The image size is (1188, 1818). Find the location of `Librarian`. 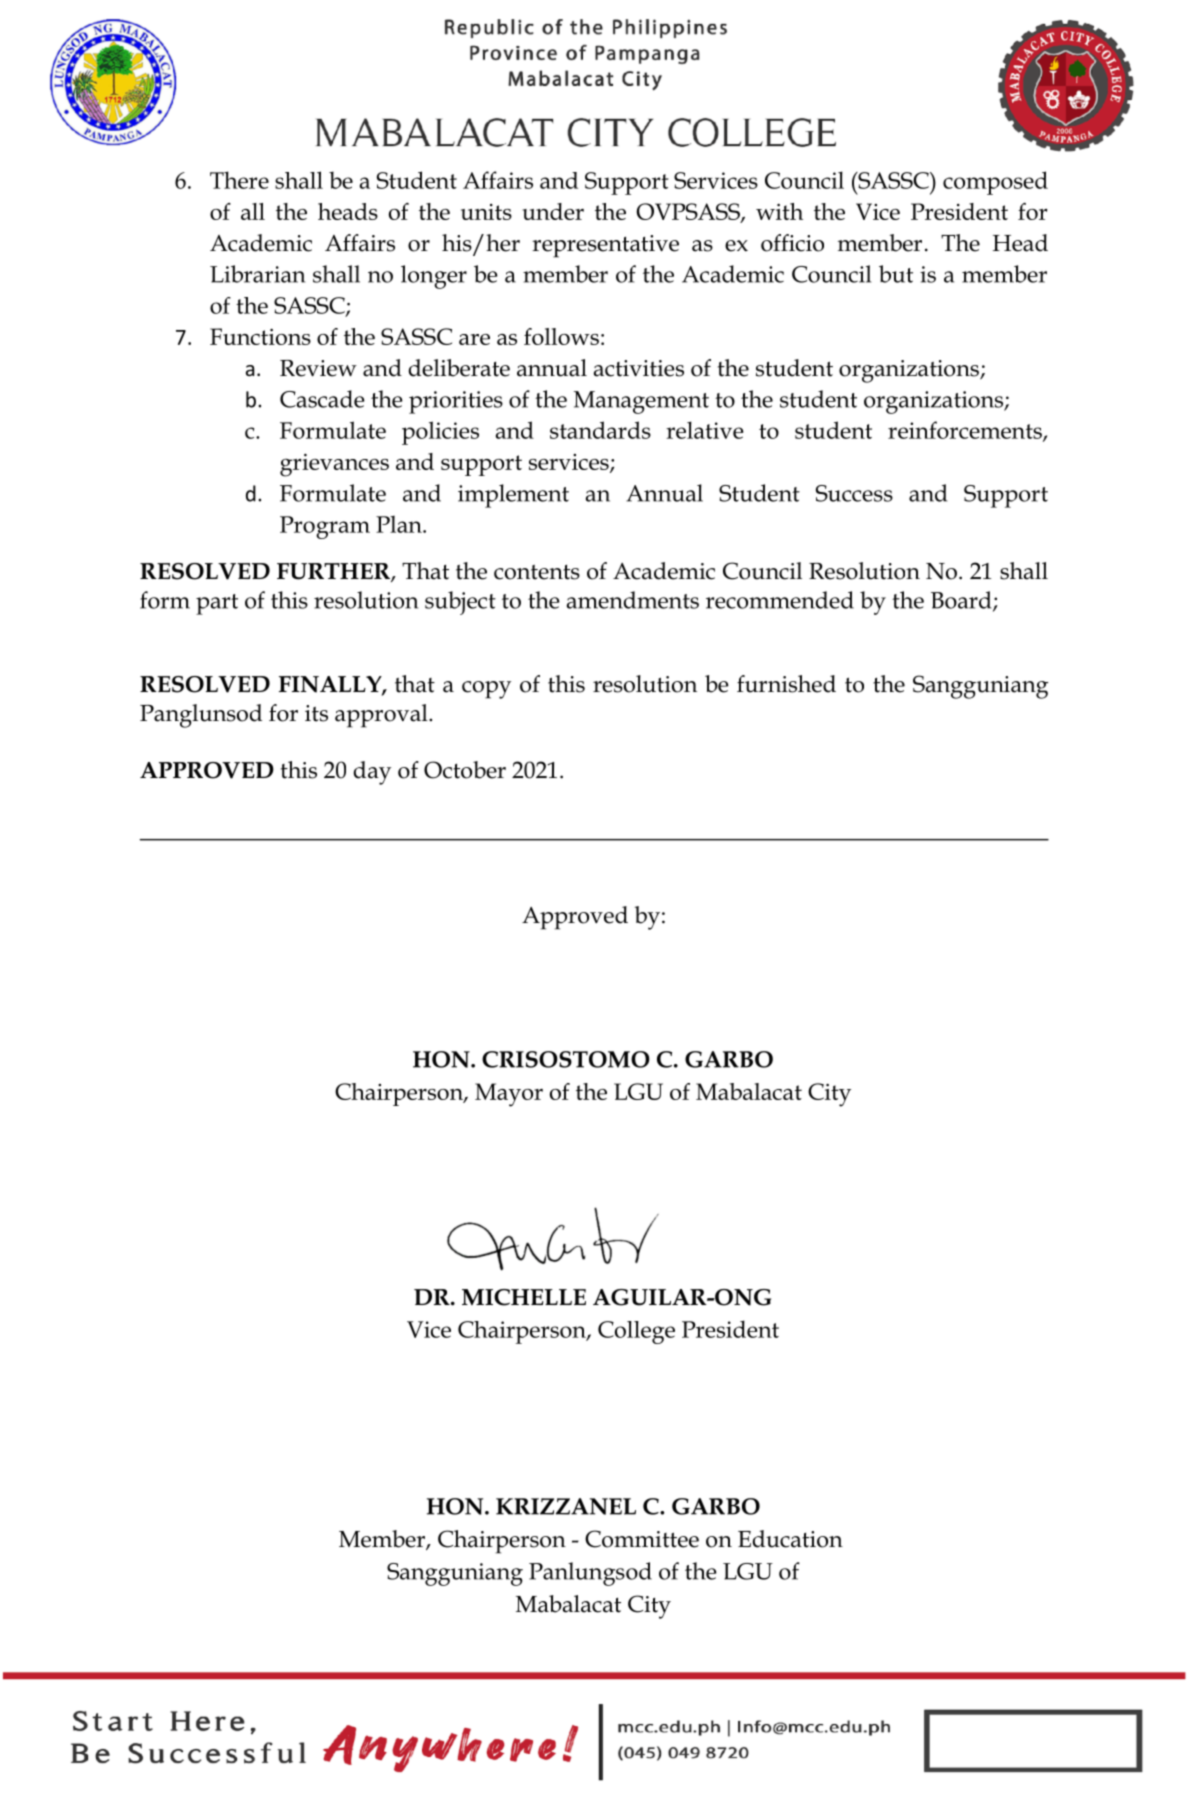

Librarian is located at coordinates (257, 274).
